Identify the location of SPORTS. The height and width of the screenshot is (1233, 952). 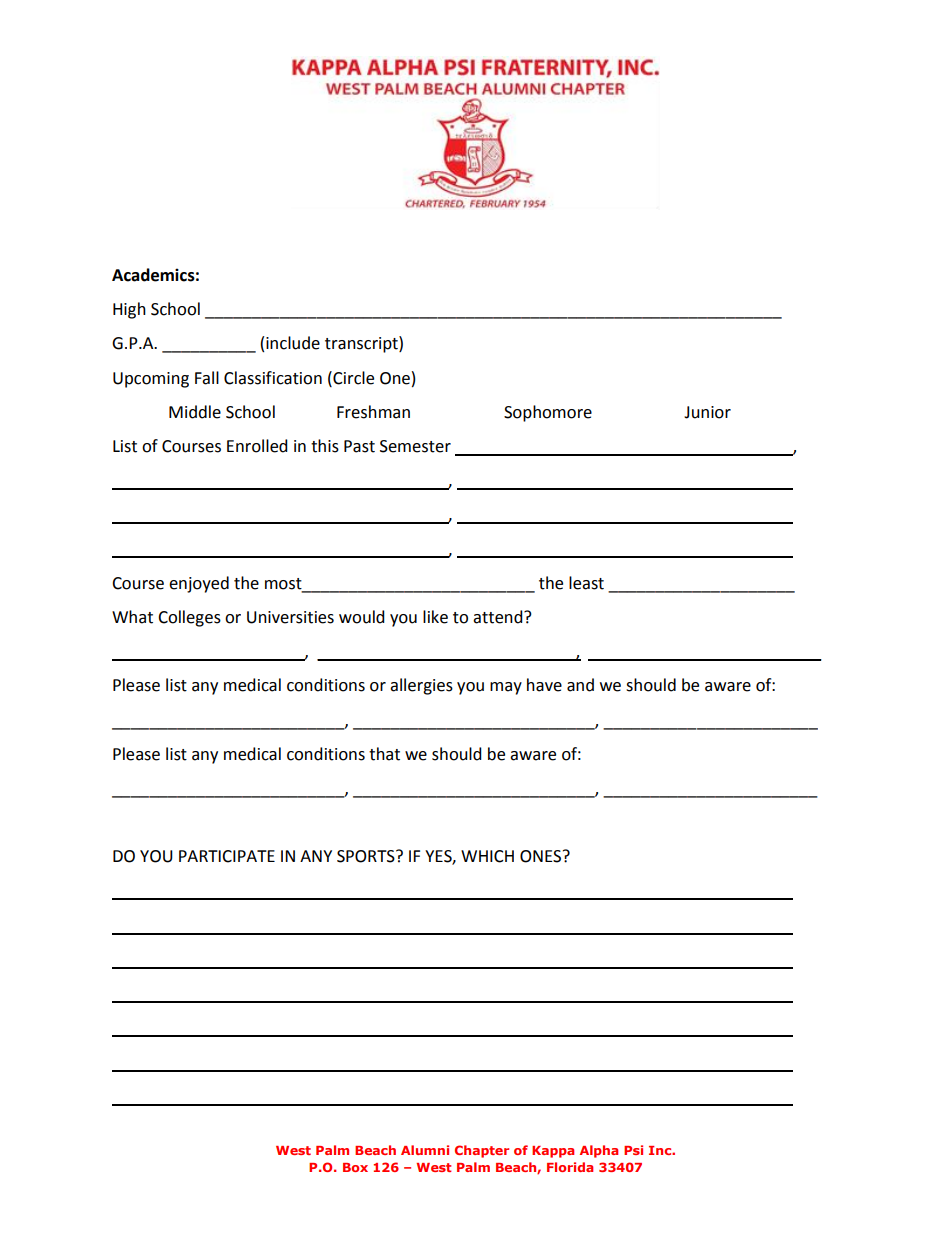
(367, 856).
